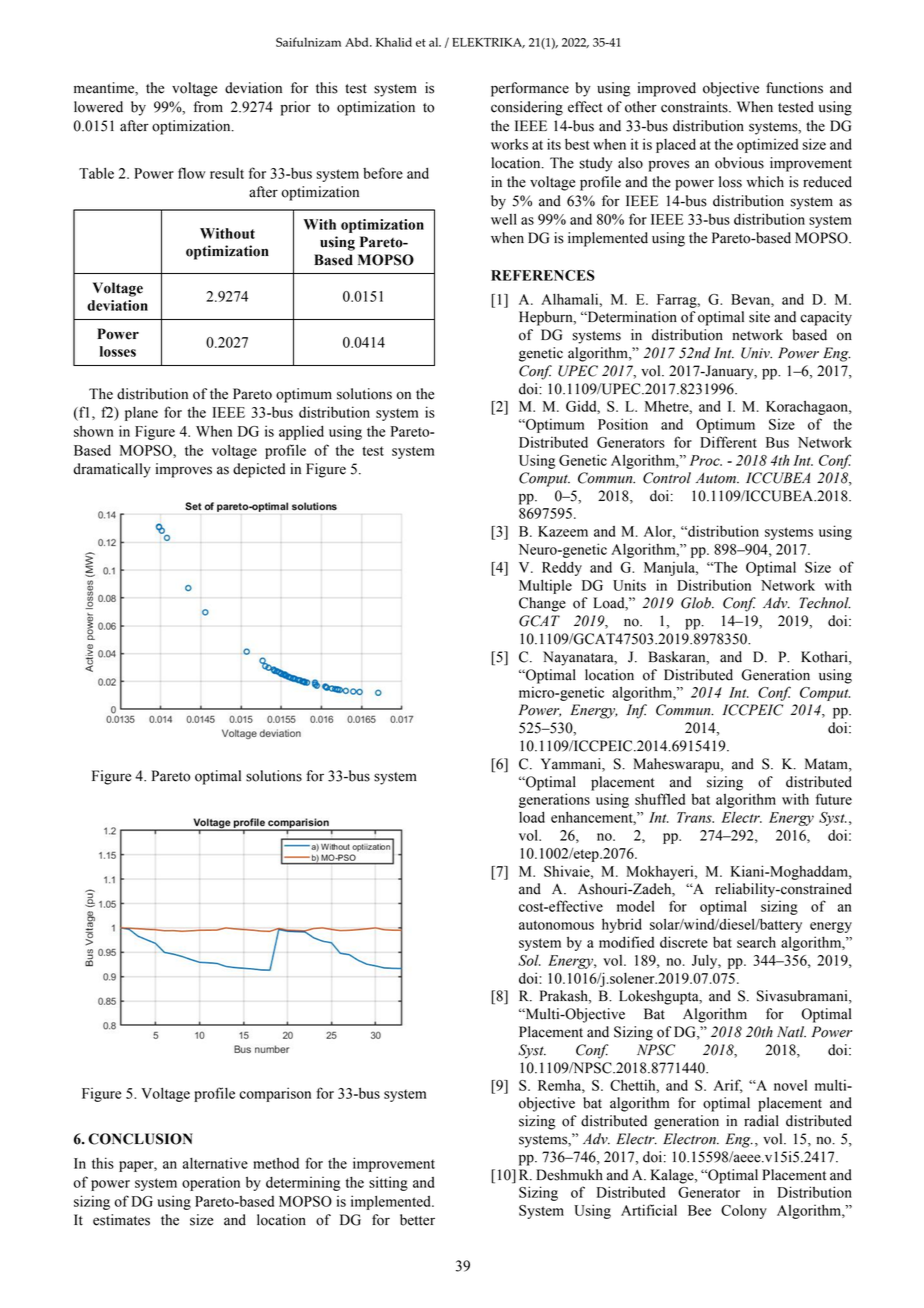 The image size is (924, 1308). What do you see at coordinates (744, 1212) in the page?
I see `Colony` at bounding box center [744, 1212].
